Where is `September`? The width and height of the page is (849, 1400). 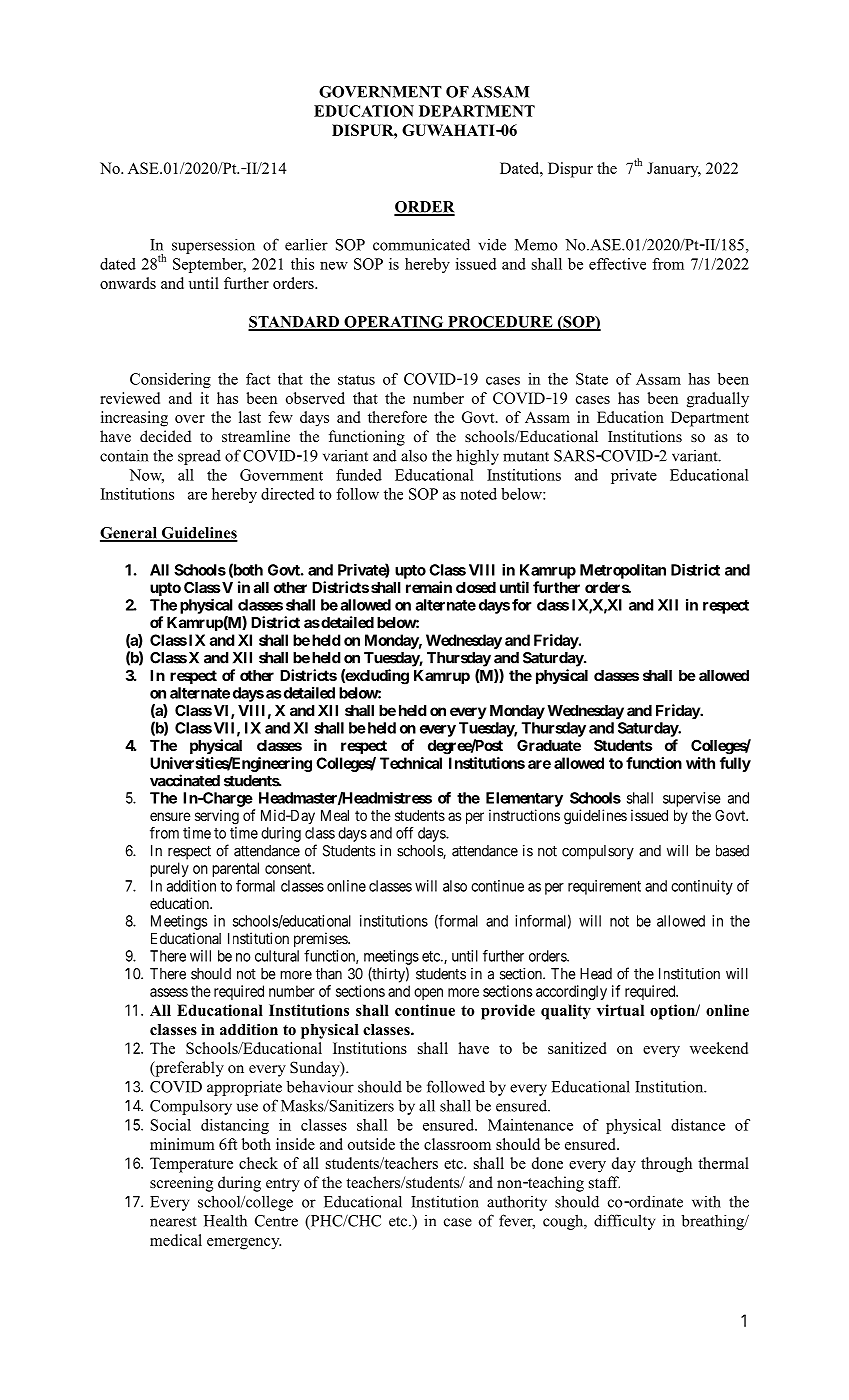 September is located at coordinates (209, 265).
